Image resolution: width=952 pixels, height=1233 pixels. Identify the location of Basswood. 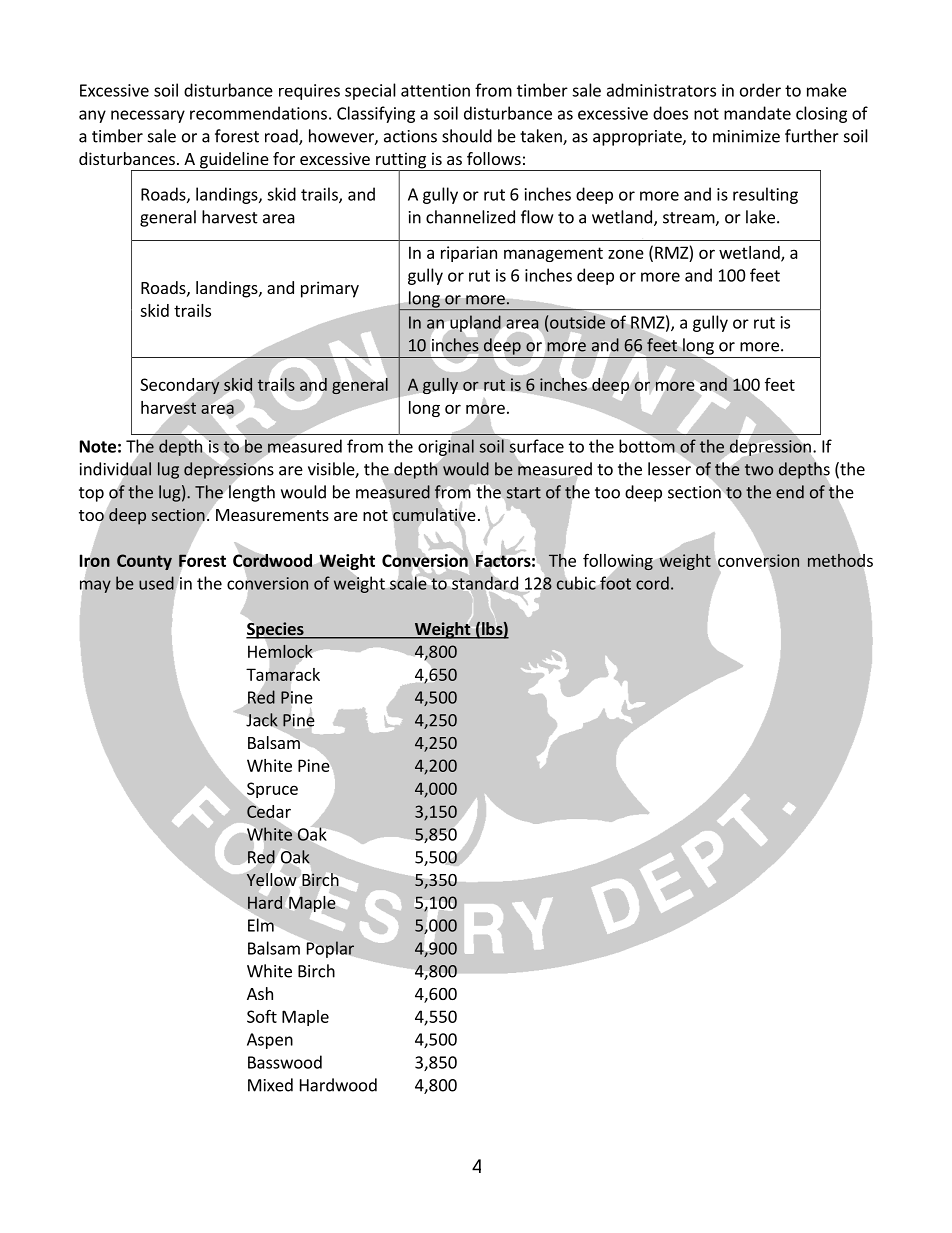
(285, 1062).
